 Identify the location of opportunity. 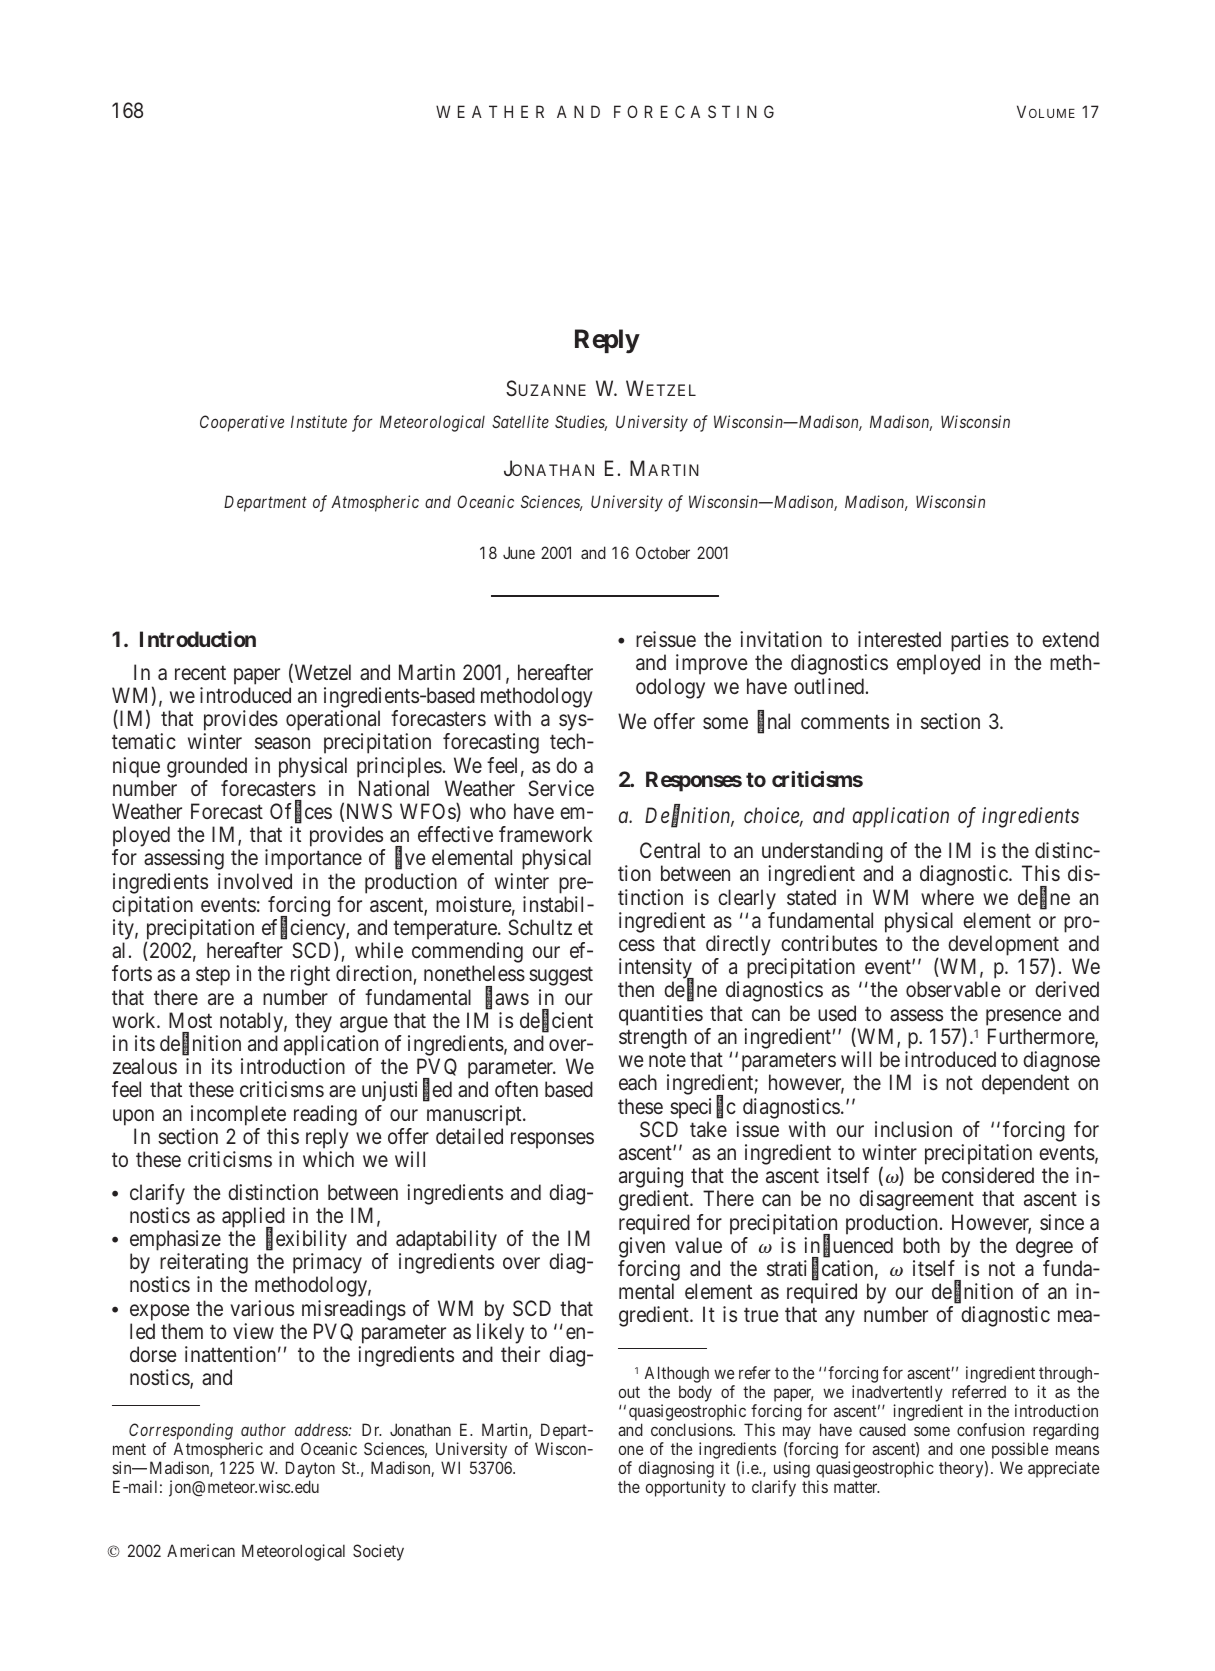
(685, 1488).
